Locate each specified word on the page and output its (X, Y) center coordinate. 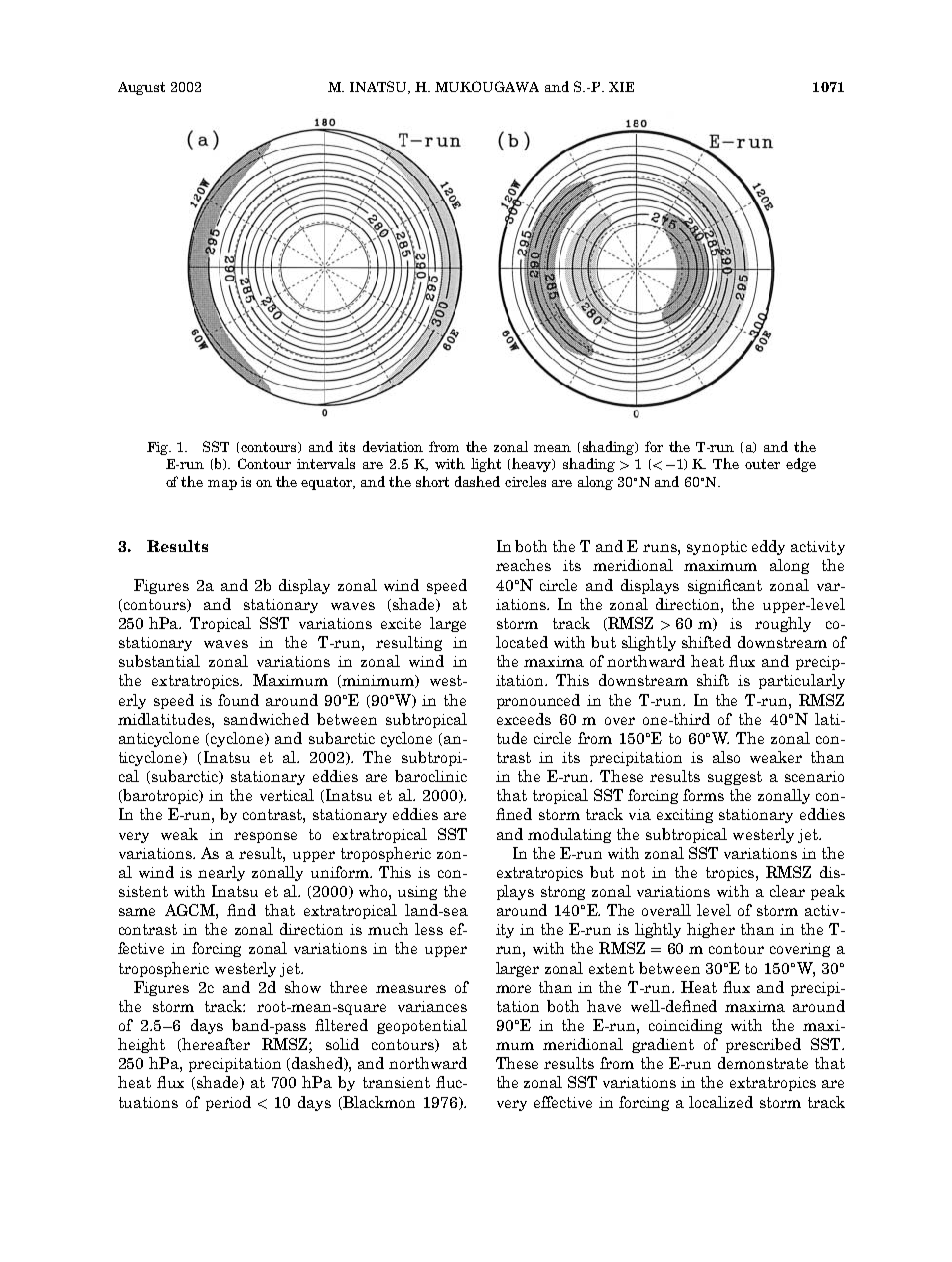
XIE (621, 87)
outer (762, 464)
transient (396, 1082)
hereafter (215, 1045)
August (141, 88)
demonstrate (763, 1063)
